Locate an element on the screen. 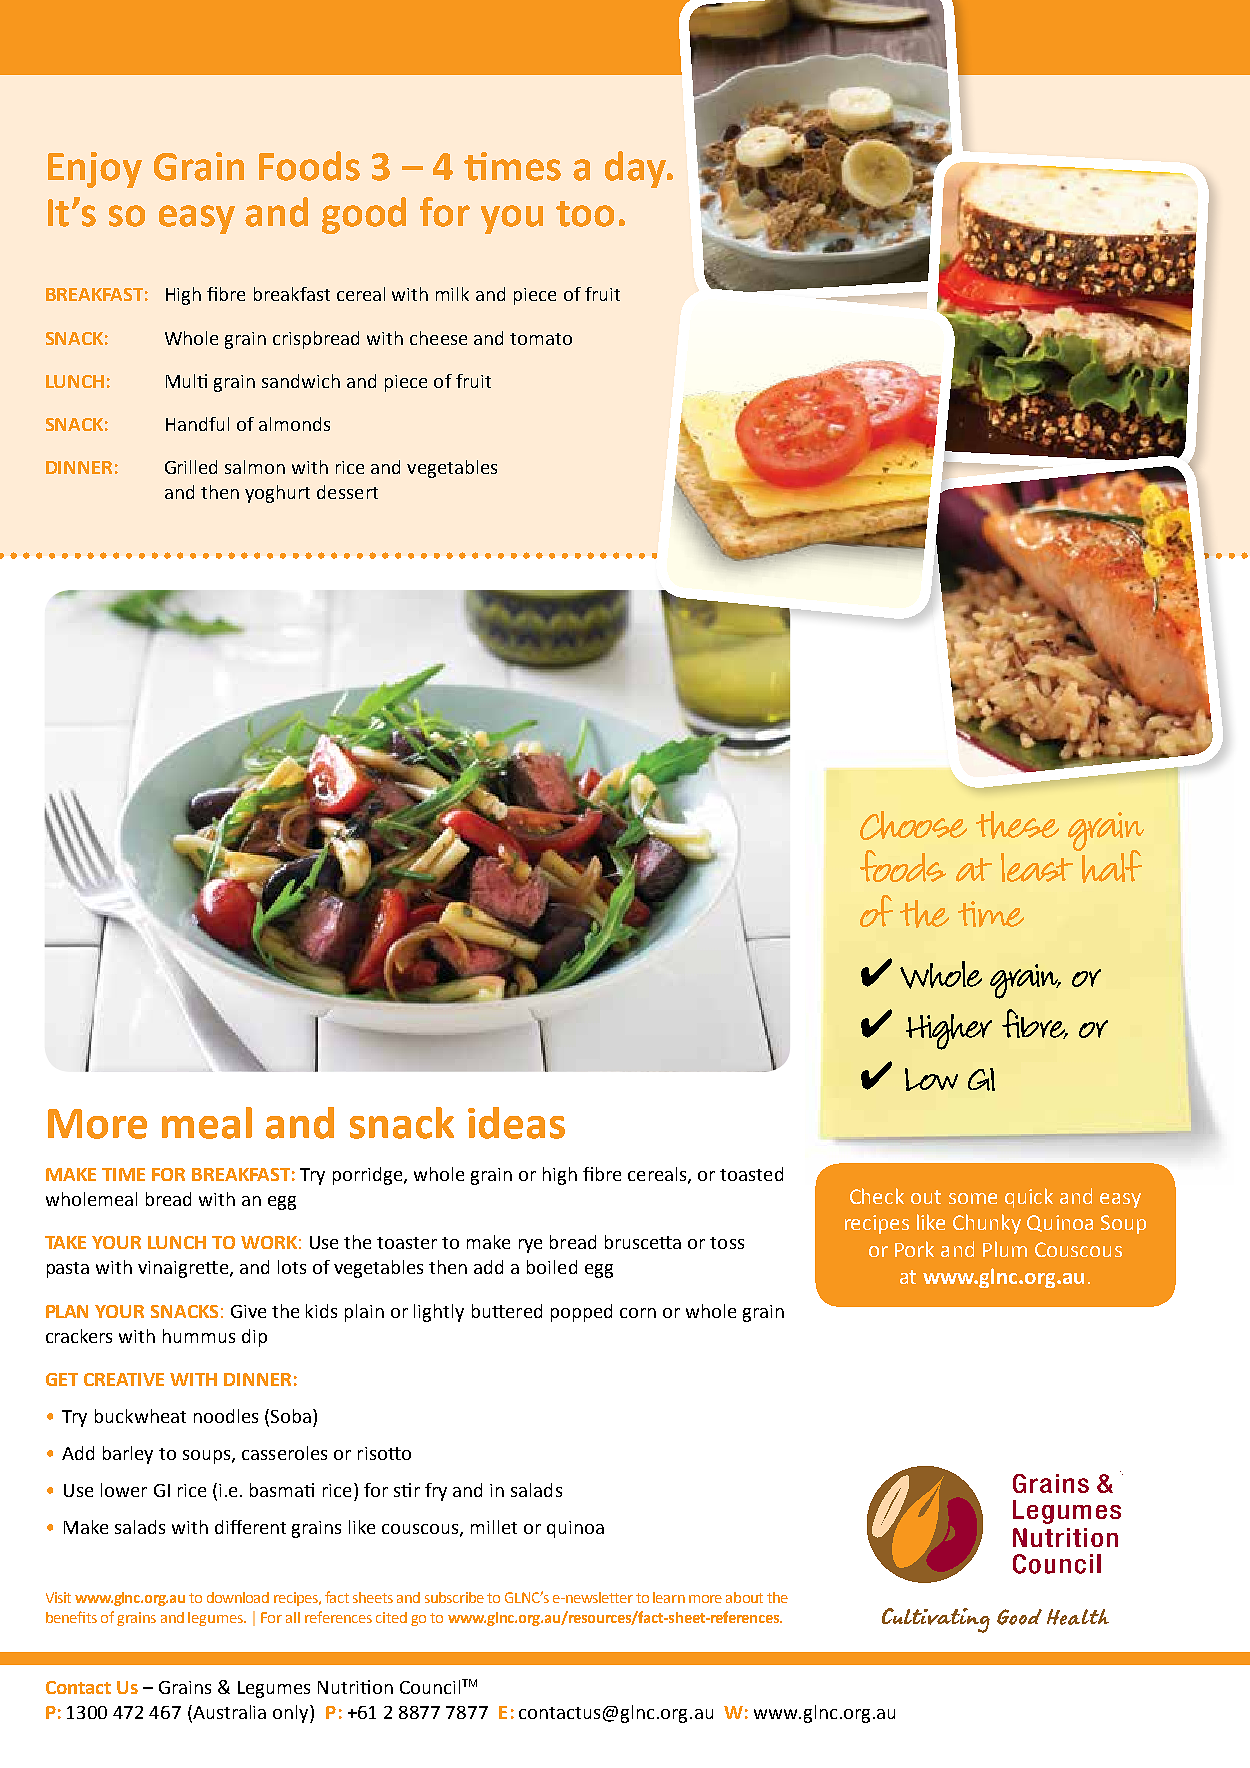 The height and width of the screenshot is (1768, 1250). Enjoy is located at coordinates (95, 170).
